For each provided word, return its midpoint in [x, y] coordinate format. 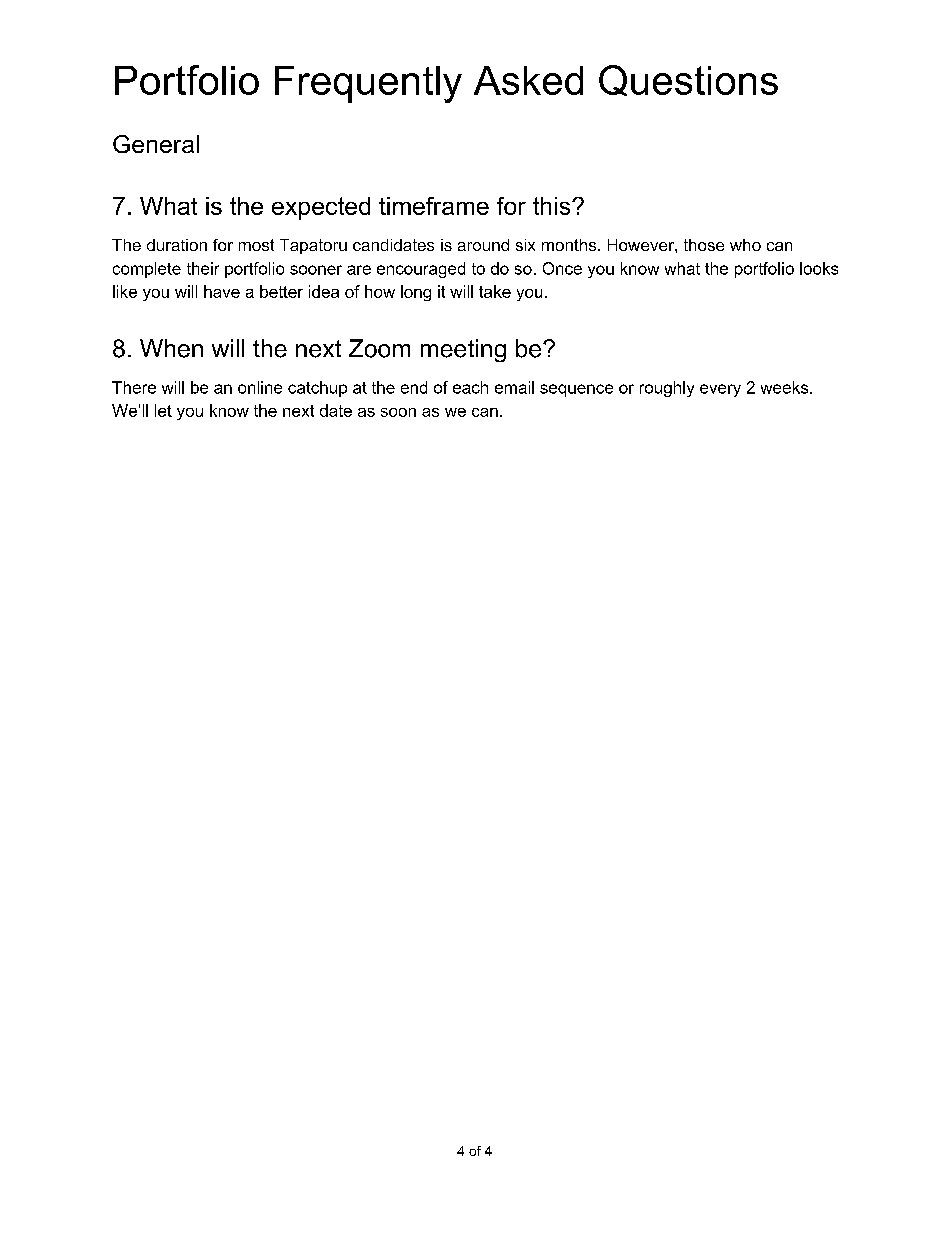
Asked [528, 80]
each [470, 387]
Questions [688, 80]
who [745, 245]
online [260, 387]
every [720, 390]
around [483, 245]
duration [177, 245]
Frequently [368, 84]
